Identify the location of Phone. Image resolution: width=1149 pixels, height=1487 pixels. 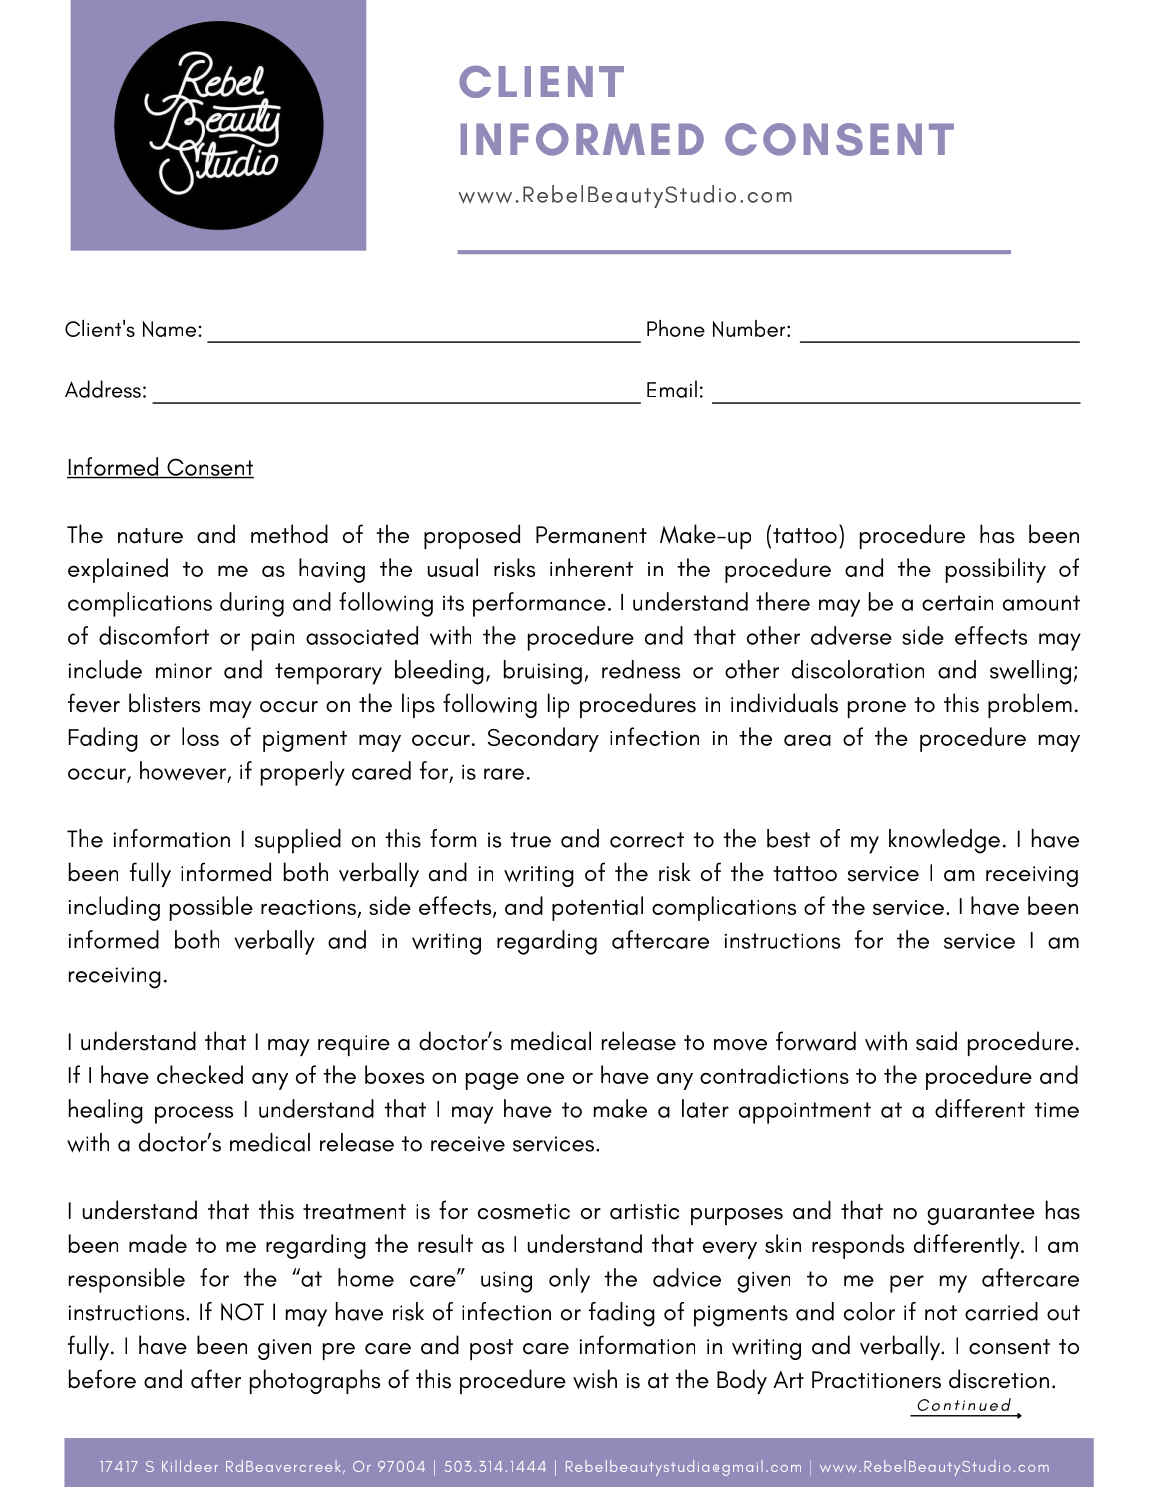
(676, 328).
